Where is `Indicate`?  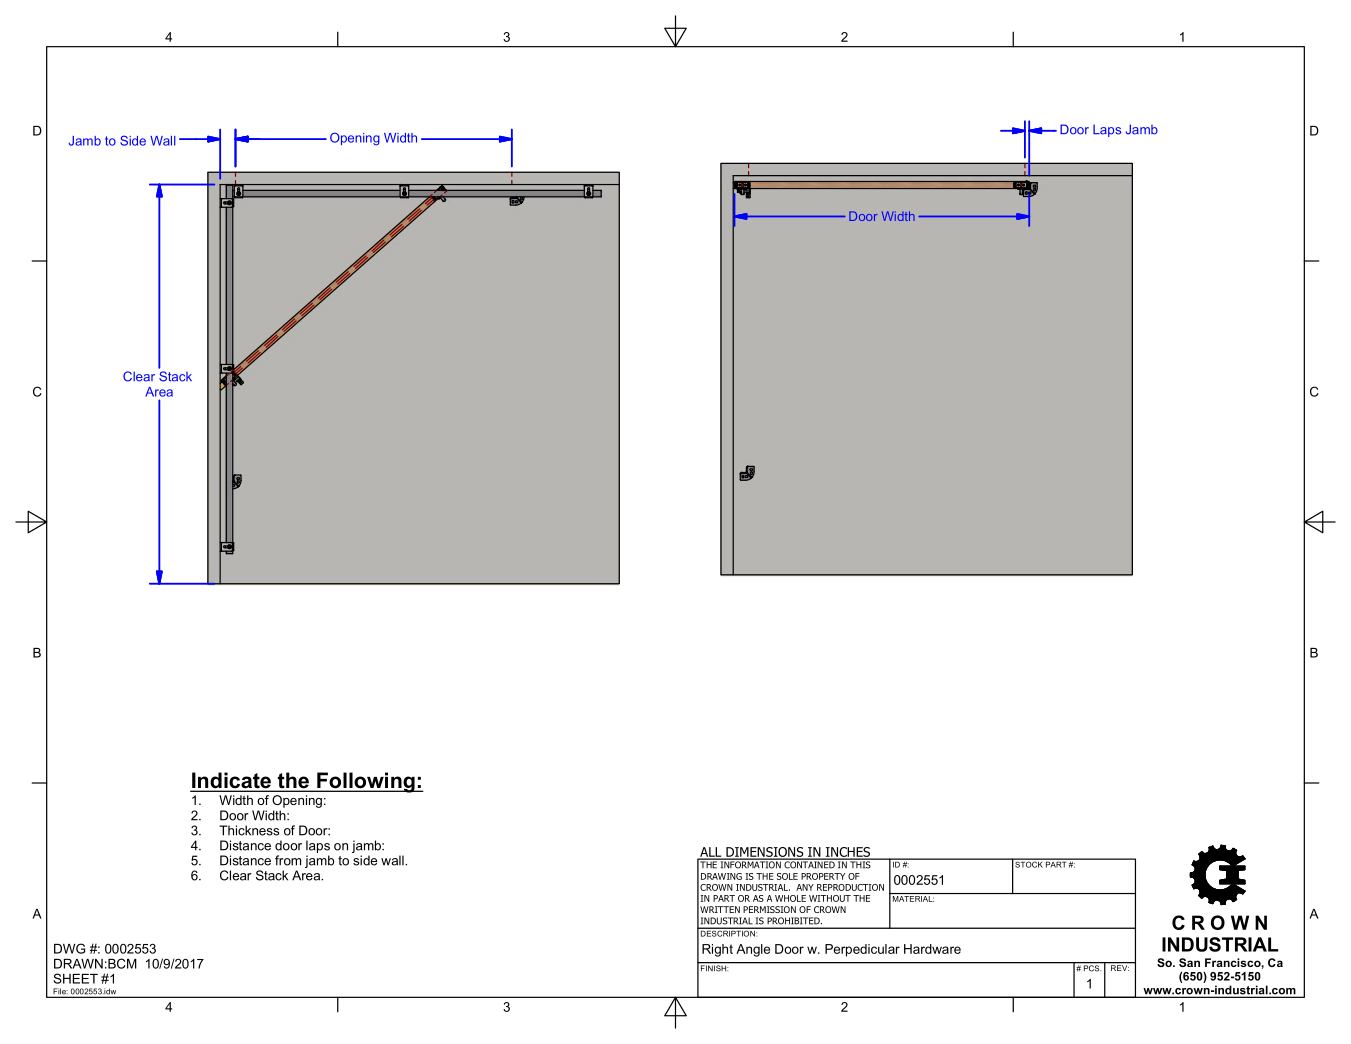 Indicate is located at coordinates (231, 781).
